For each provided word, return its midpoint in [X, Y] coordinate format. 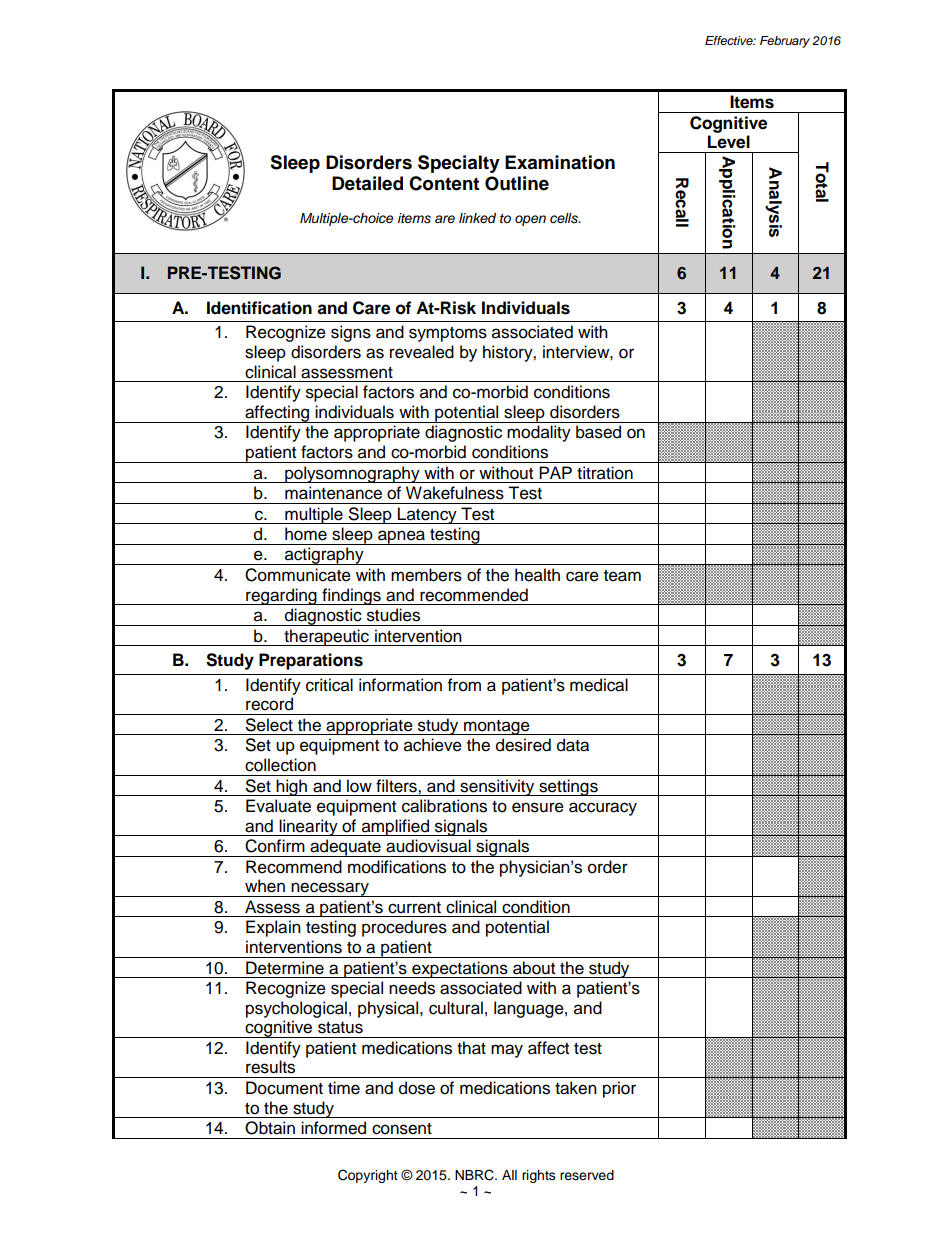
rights [539, 1176]
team [622, 576]
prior [619, 1089]
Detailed [367, 183]
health [537, 575]
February [785, 42]
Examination [560, 162]
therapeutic [326, 637]
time [344, 1088]
